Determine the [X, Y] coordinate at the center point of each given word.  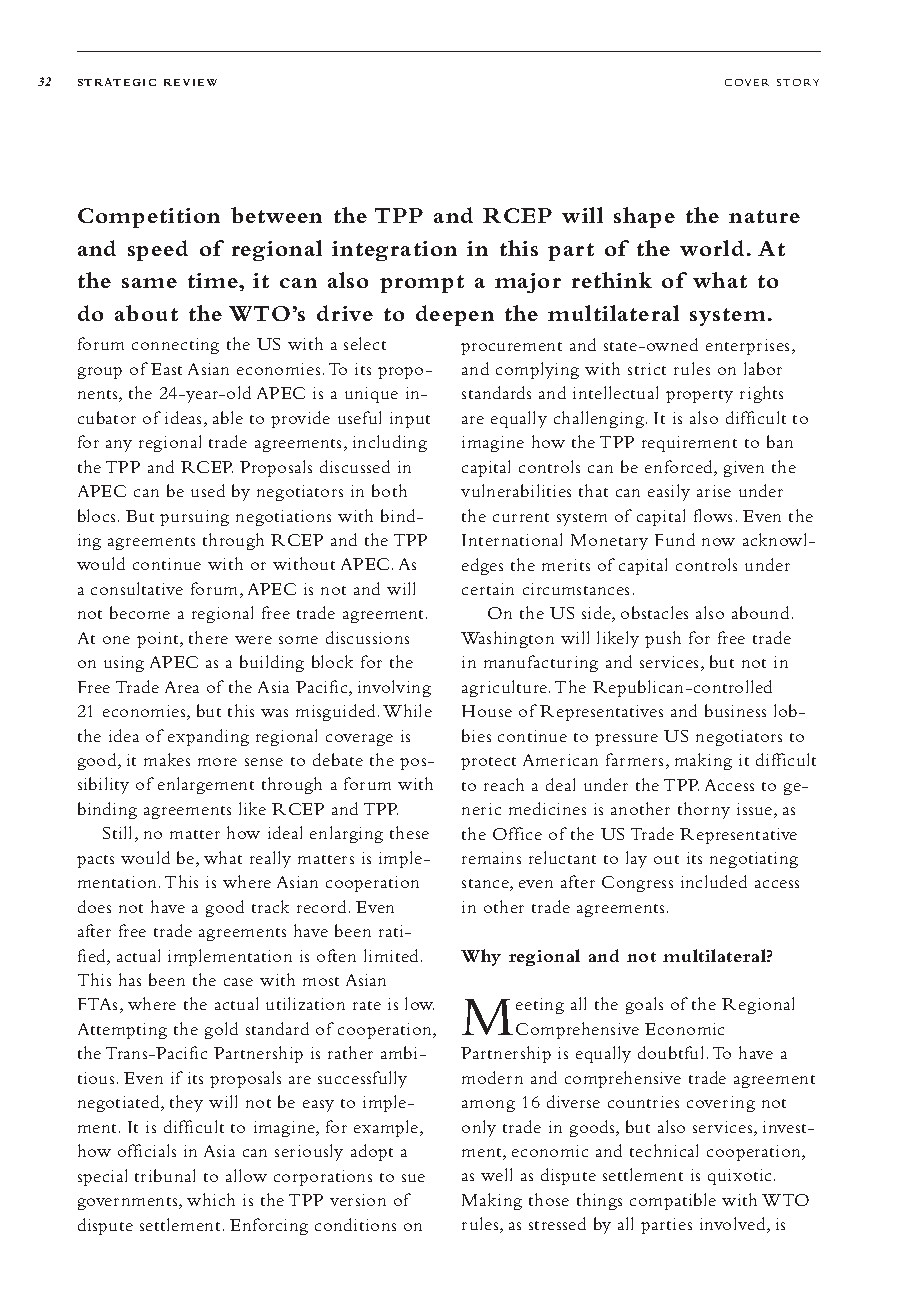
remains [491, 858]
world [712, 248]
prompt [422, 284]
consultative [137, 588]
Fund [675, 539]
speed [158, 250]
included [714, 881]
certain [488, 589]
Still [119, 834]
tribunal [165, 1175]
